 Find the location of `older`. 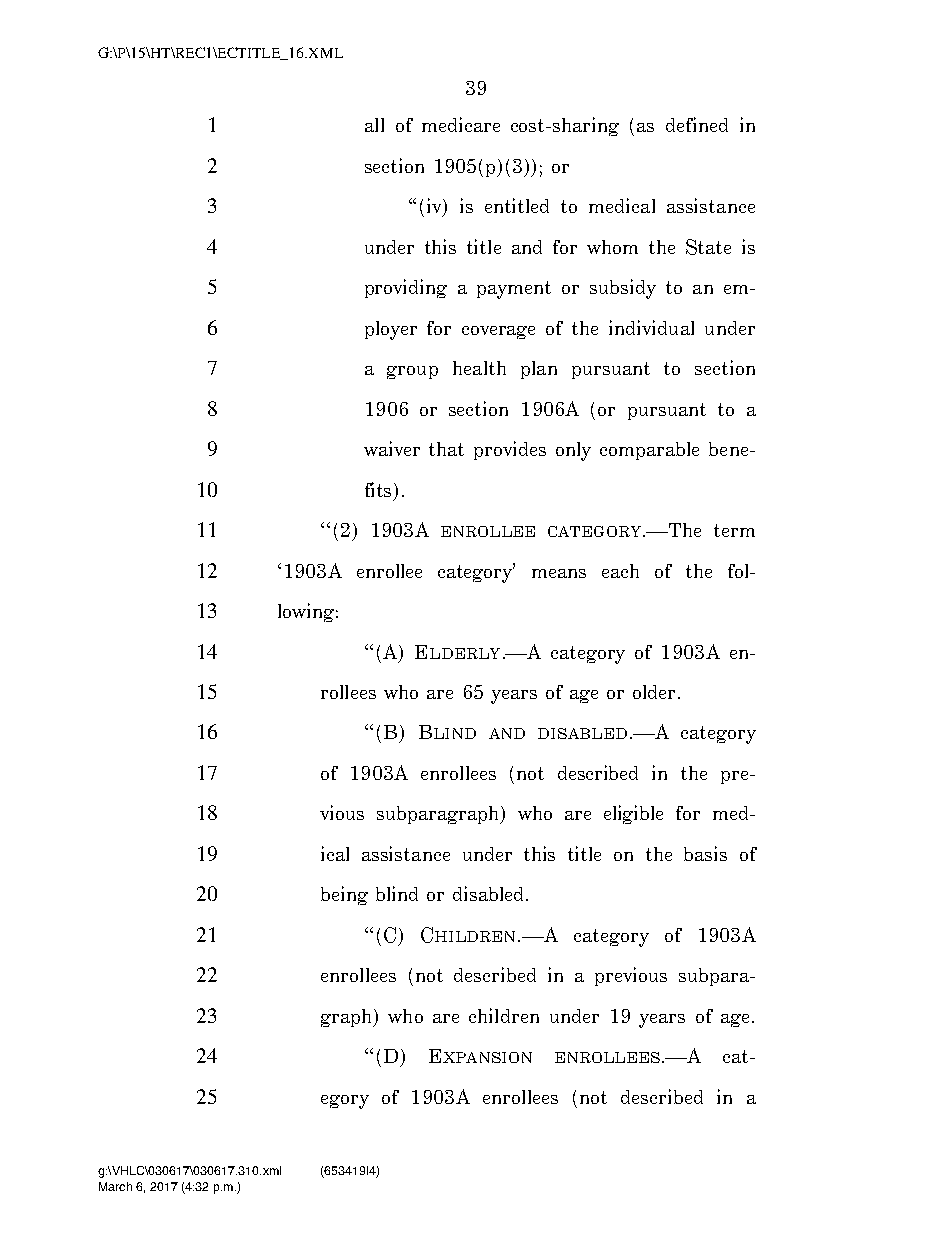

older is located at coordinates (656, 692).
